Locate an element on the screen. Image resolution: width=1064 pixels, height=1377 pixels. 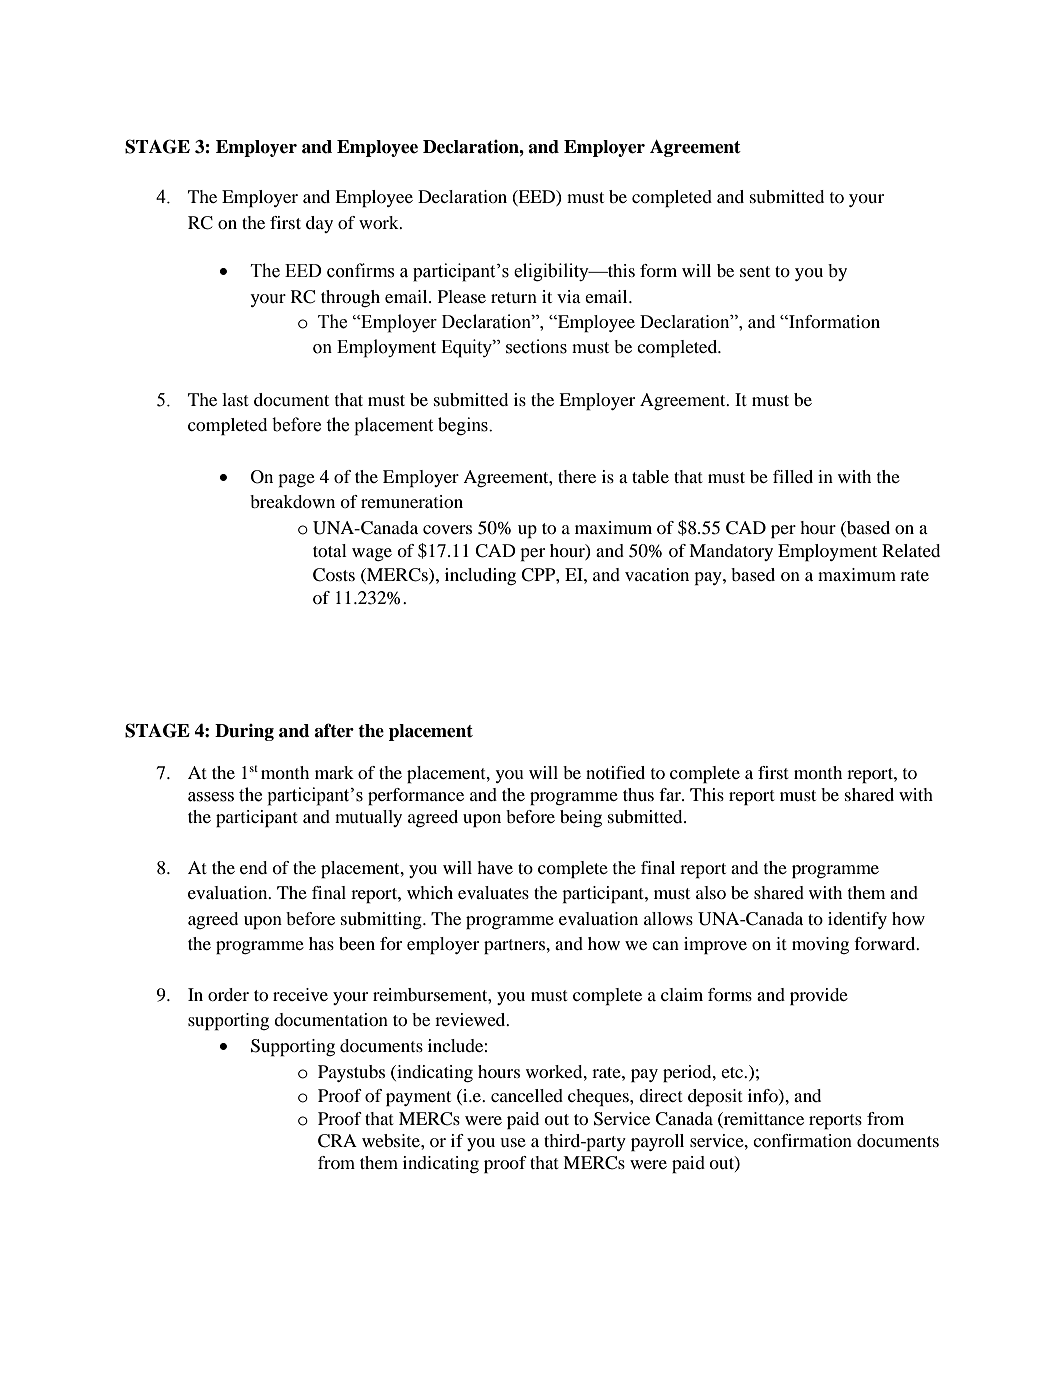
confirmation is located at coordinates (802, 1140).
